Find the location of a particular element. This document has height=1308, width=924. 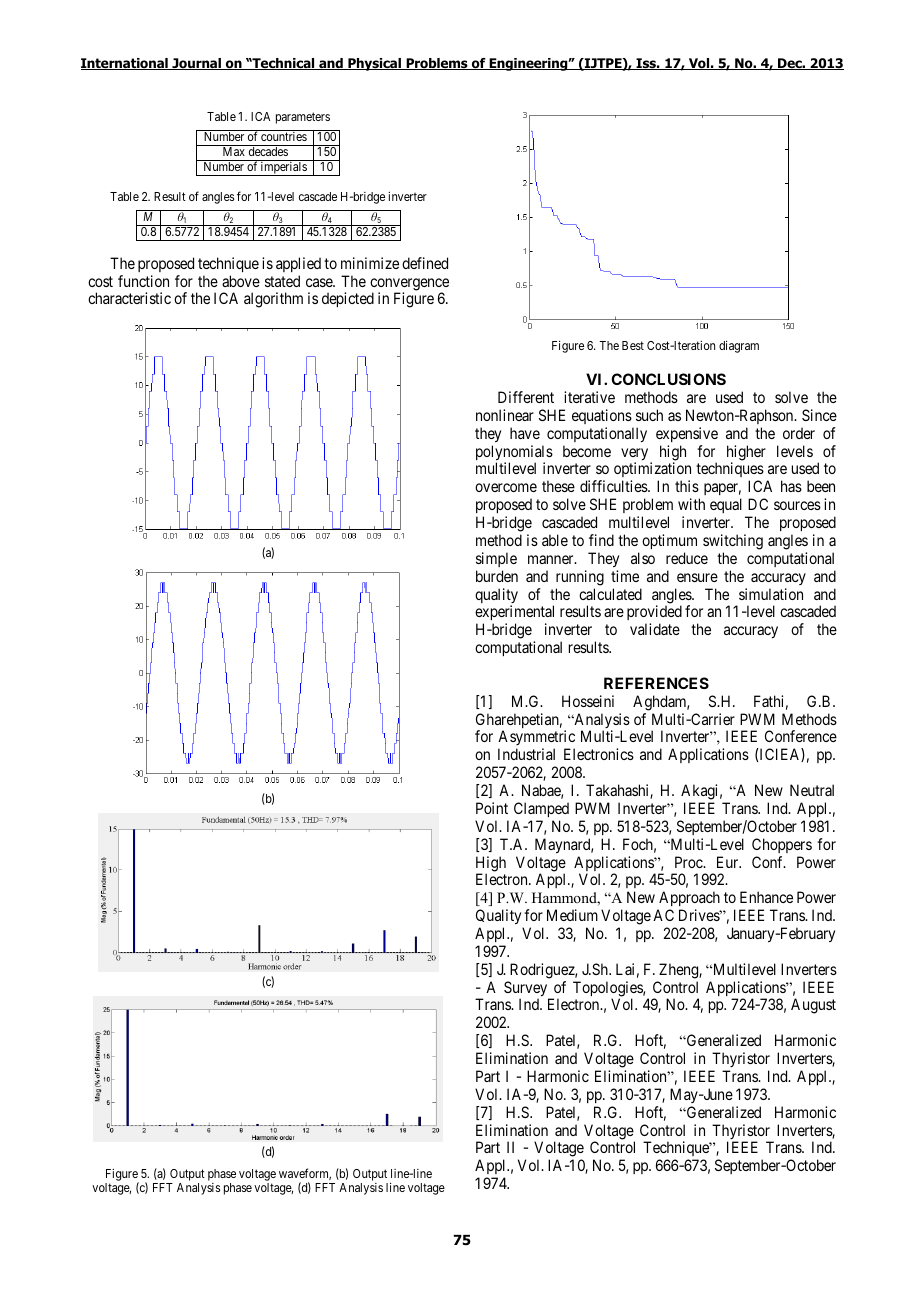

simple is located at coordinates (496, 559).
